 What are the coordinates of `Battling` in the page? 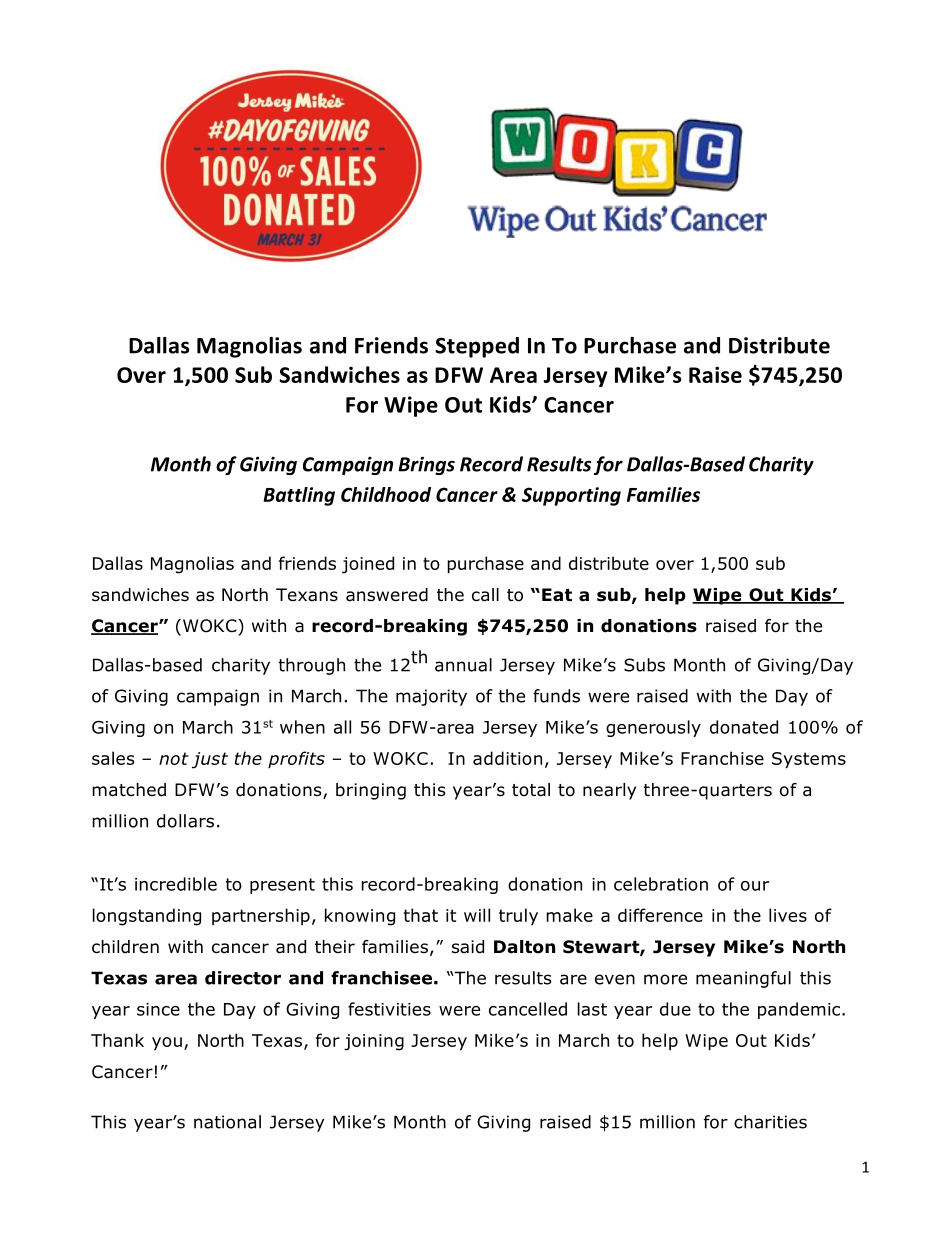 It's located at (299, 496).
